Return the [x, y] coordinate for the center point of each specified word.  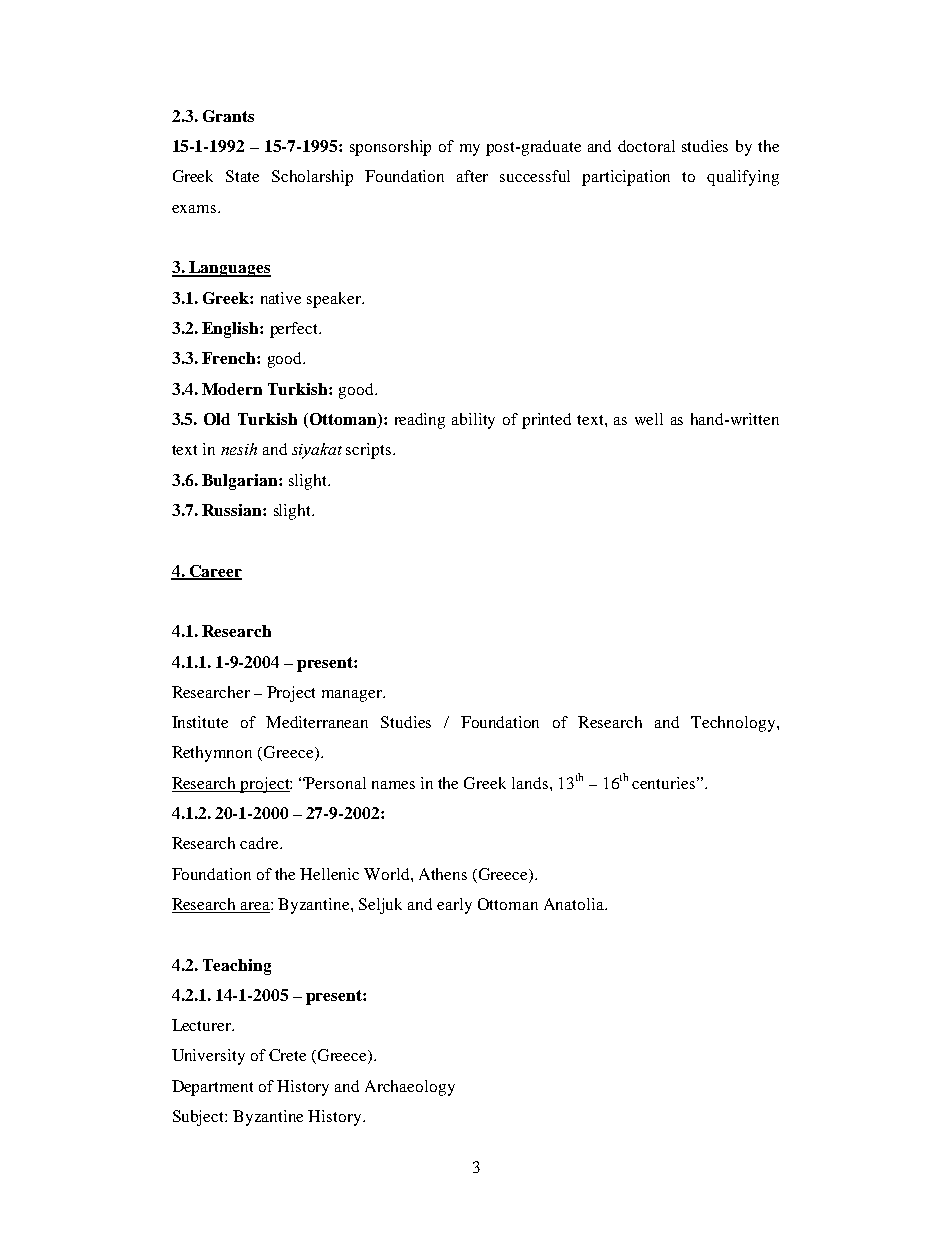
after [472, 176]
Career [215, 572]
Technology [734, 724]
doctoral [646, 146]
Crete [287, 1055]
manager [353, 696]
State [242, 176]
